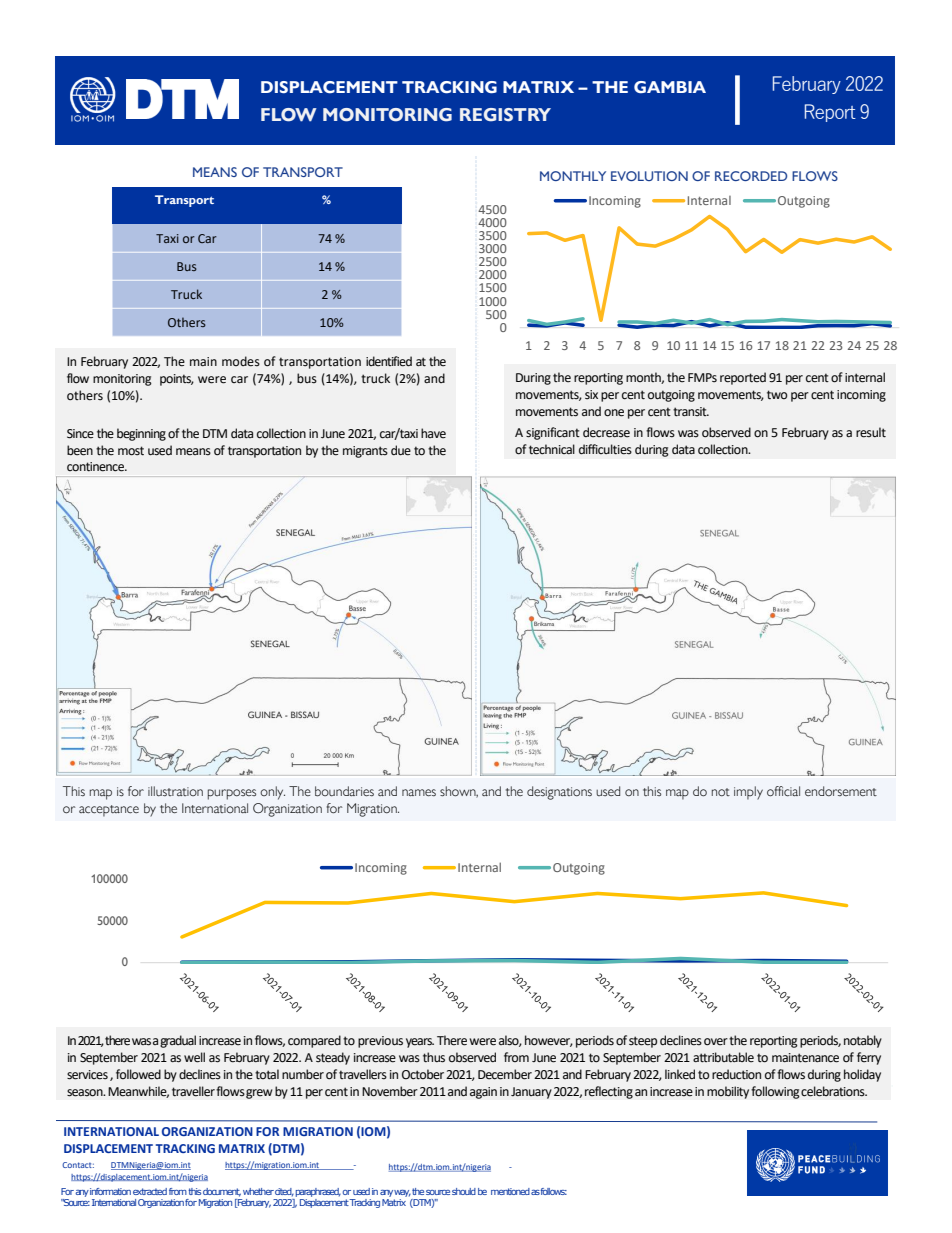 The width and height of the screenshot is (952, 1233). I want to click on beginning, so click(141, 434).
